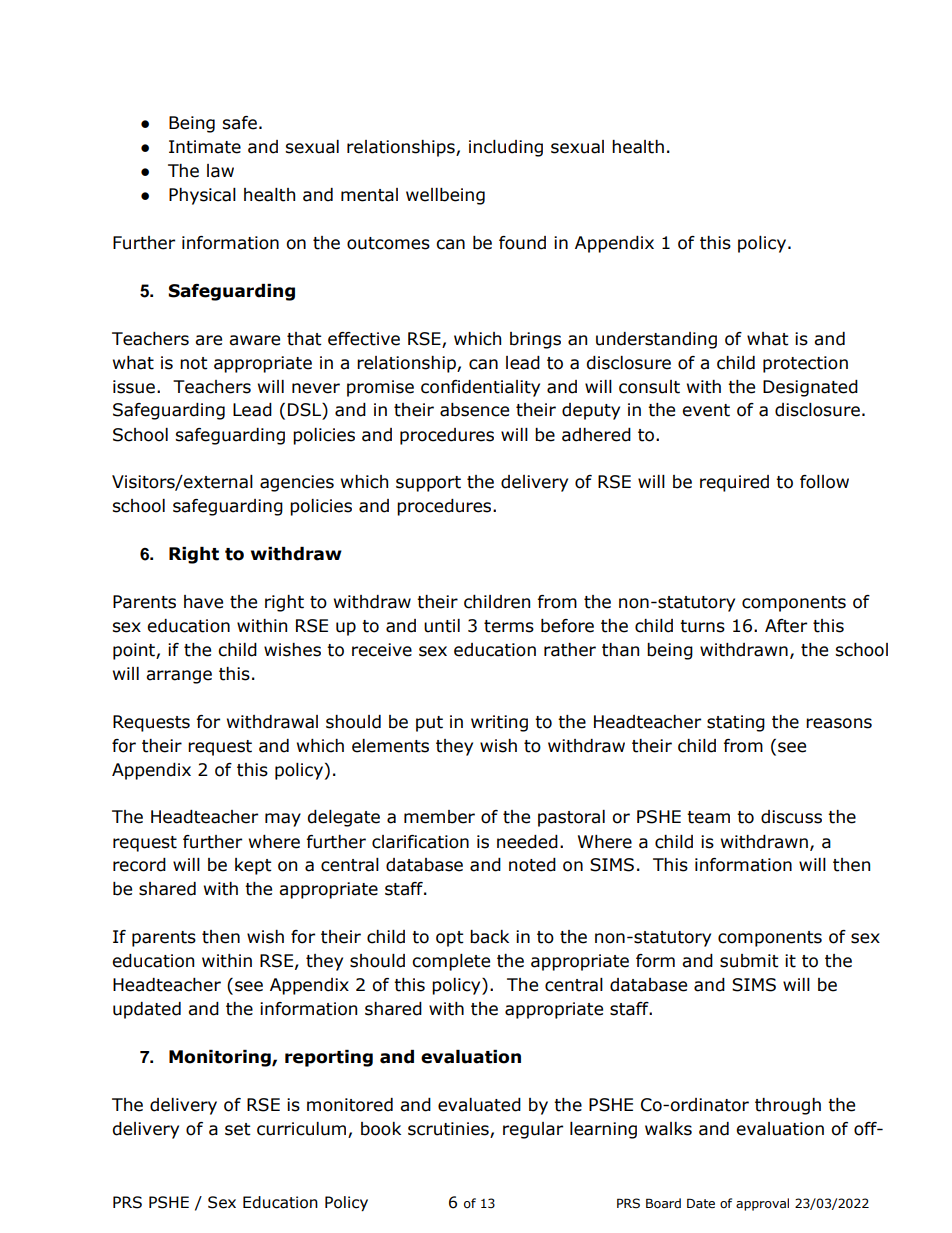 The width and height of the document is (952, 1233). Describe the element at coordinates (499, 723) in the document. I see `writing` at that location.
